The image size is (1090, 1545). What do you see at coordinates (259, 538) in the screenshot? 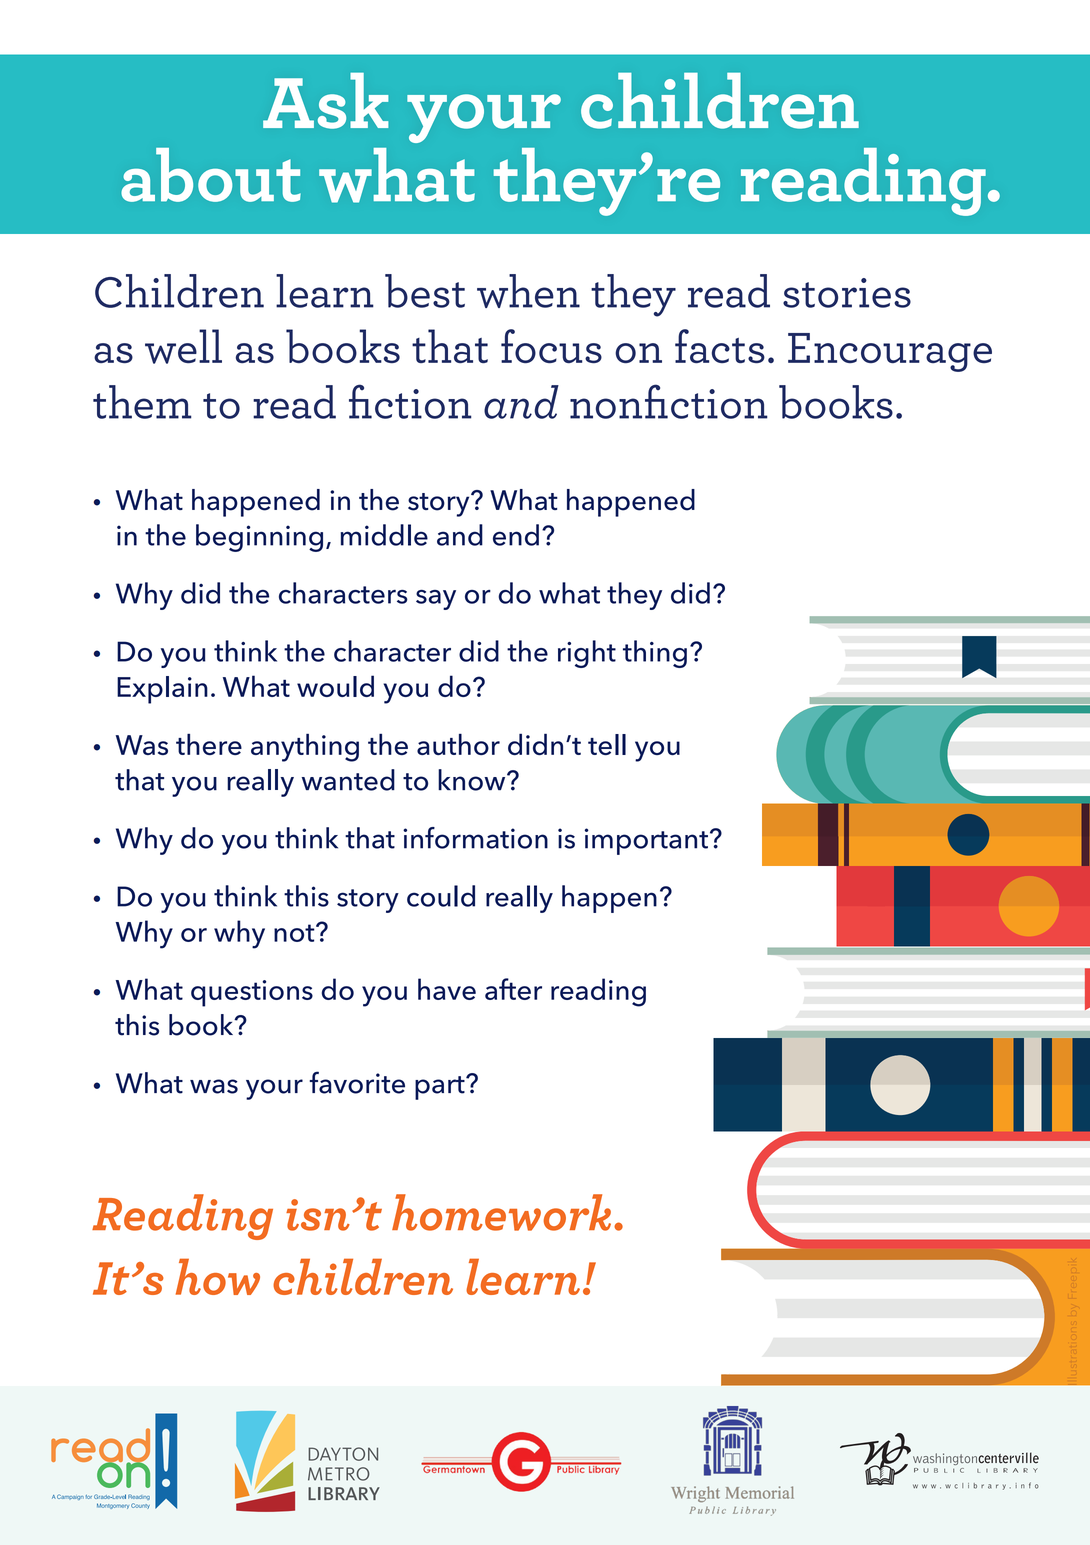
I see `beginning` at bounding box center [259, 538].
